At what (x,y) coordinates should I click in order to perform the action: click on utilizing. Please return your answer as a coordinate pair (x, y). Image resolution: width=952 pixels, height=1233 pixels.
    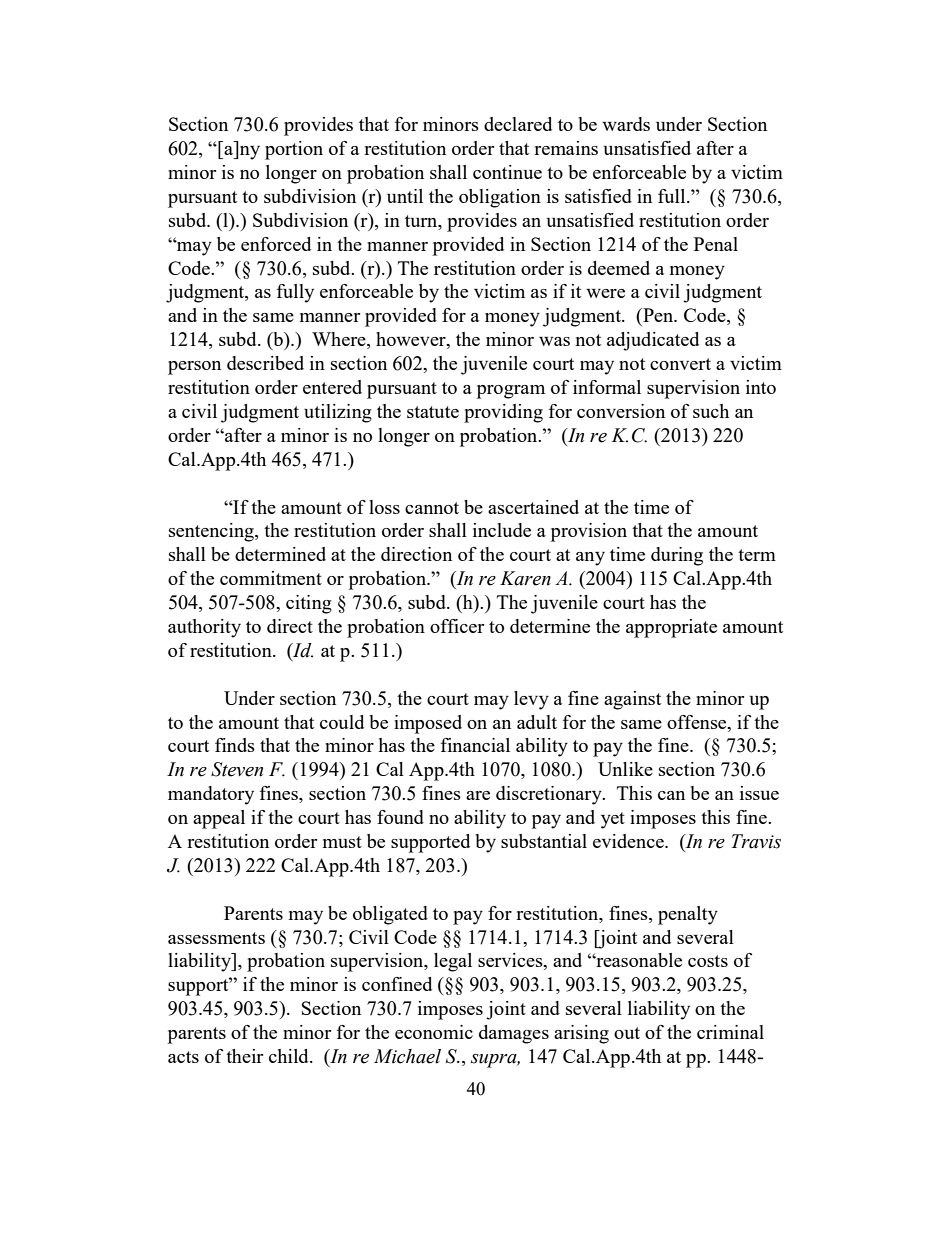
    Looking at the image, I should click on (338, 413).
